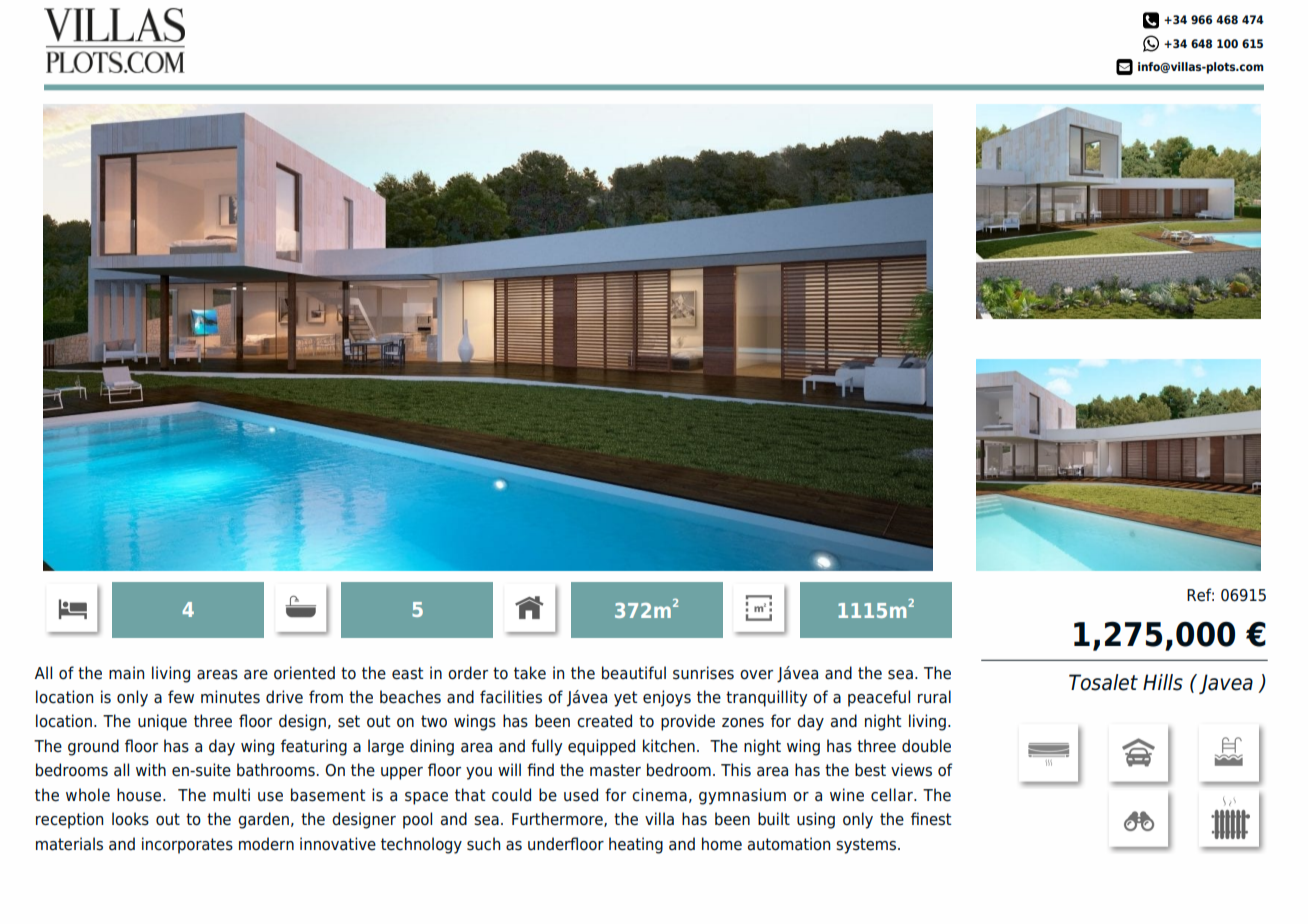 Image resolution: width=1308 pixels, height=924 pixels. I want to click on views, so click(911, 770).
